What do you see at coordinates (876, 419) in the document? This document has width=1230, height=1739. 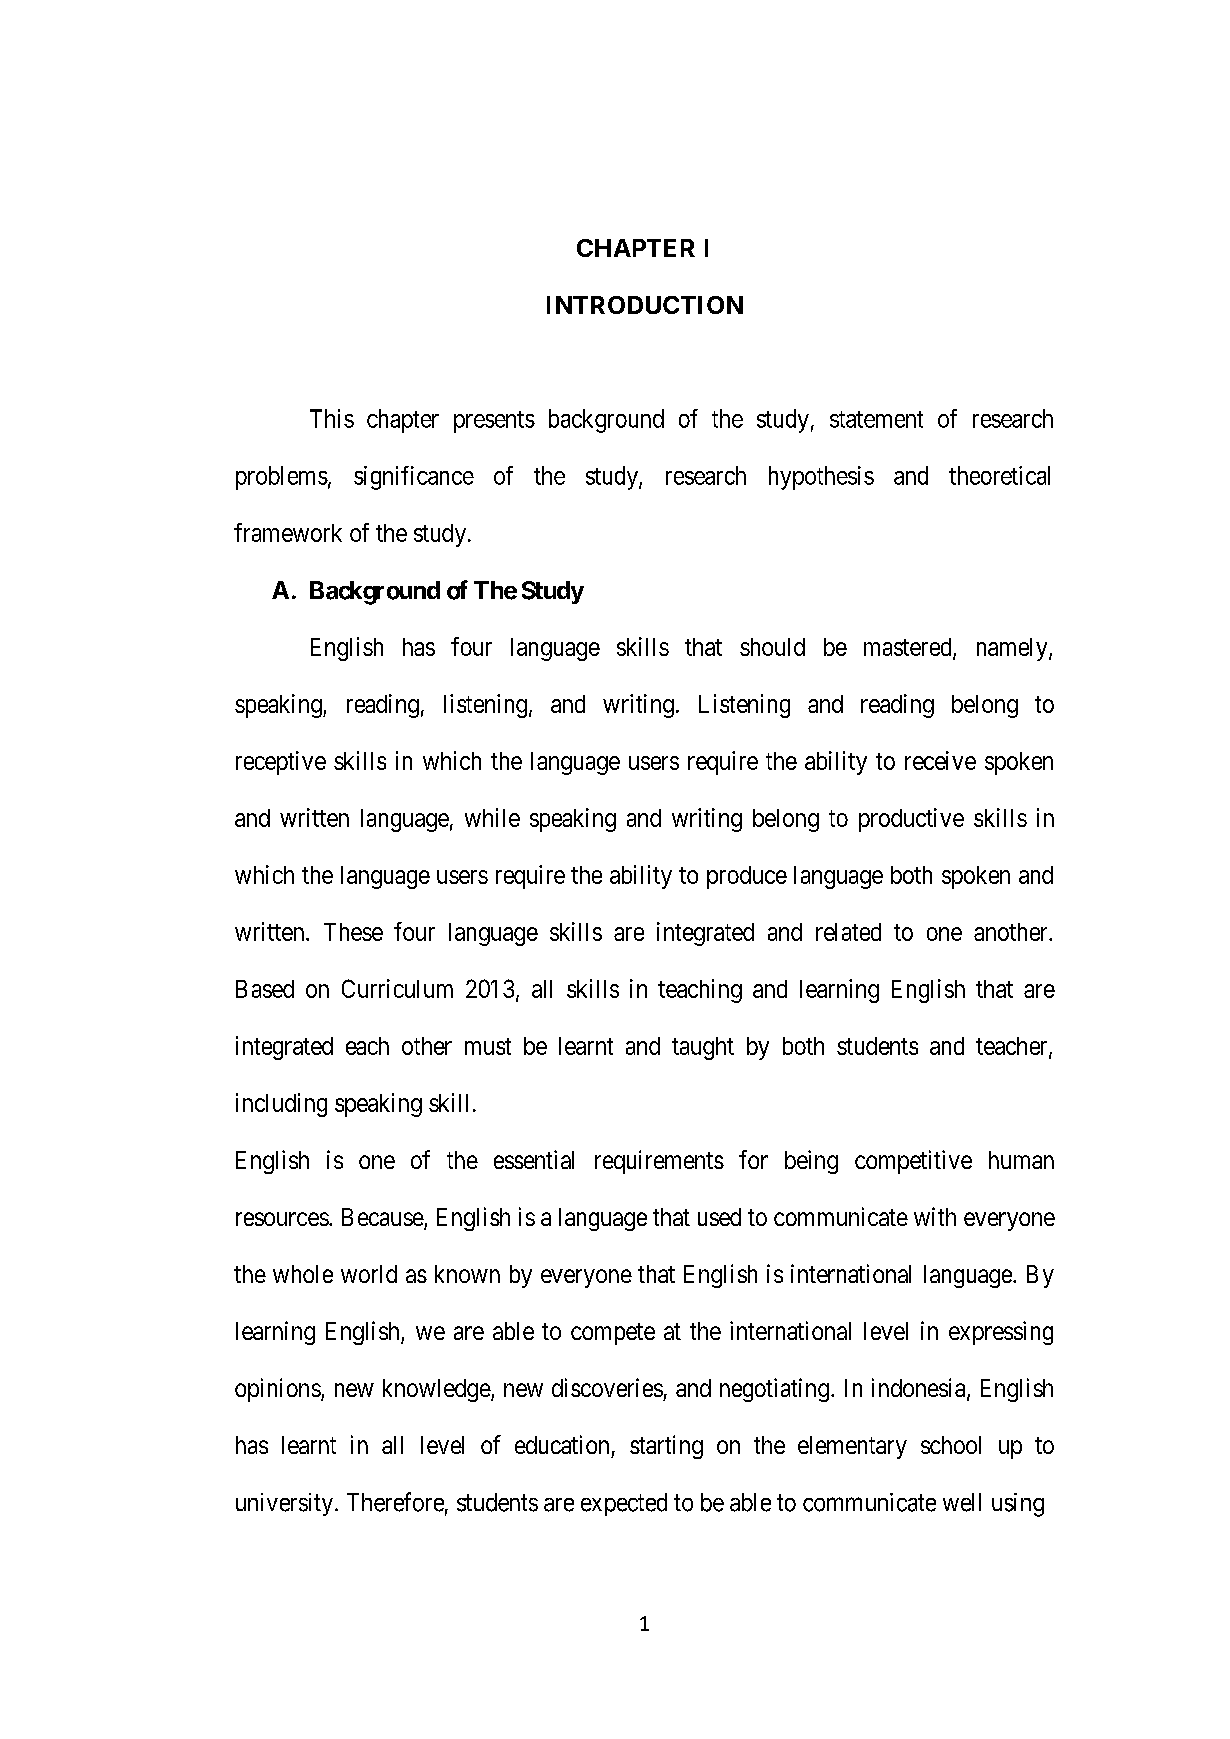 I see `statement` at bounding box center [876, 419].
